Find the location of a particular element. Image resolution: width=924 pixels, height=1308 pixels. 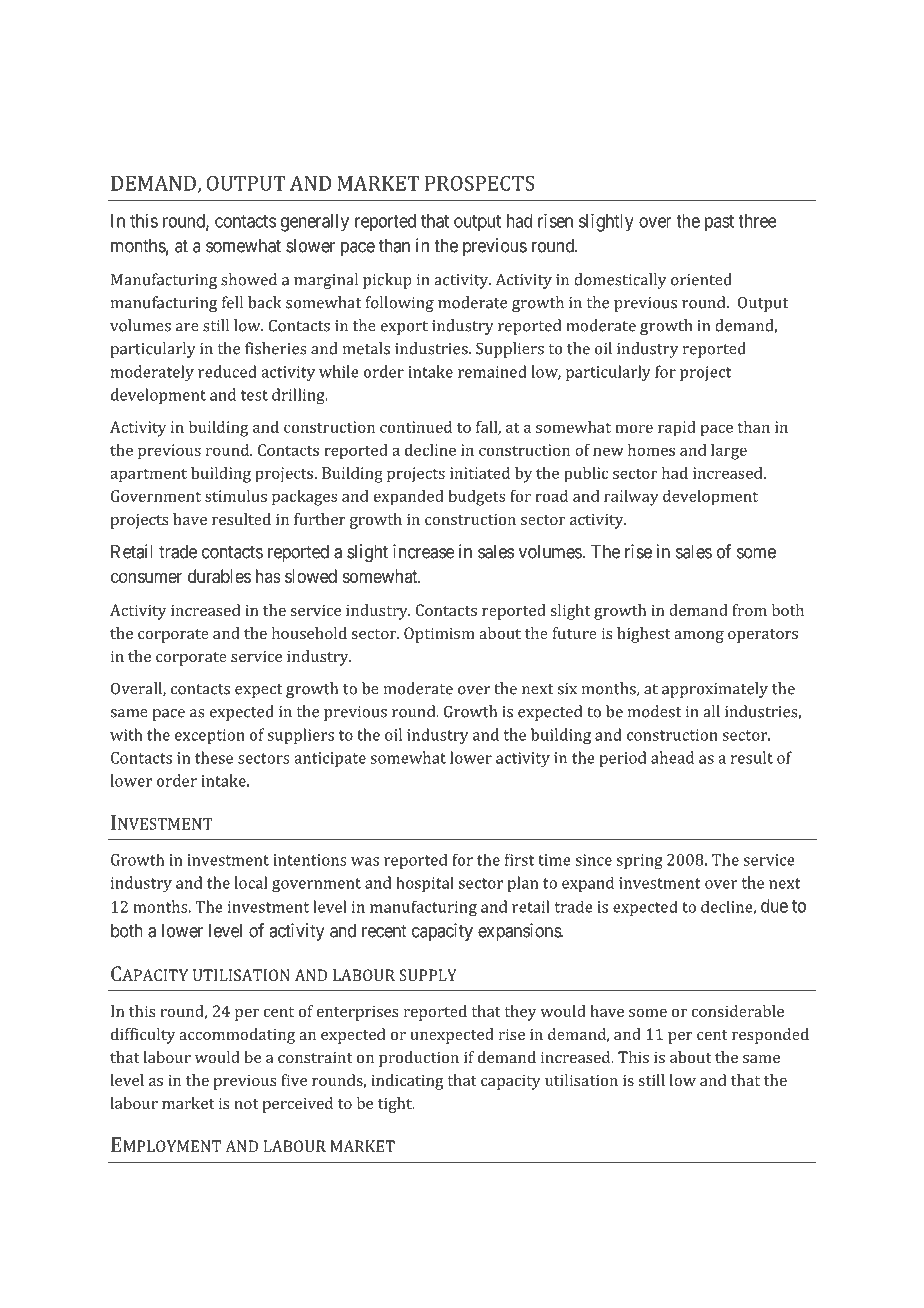

responded is located at coordinates (770, 1036).
